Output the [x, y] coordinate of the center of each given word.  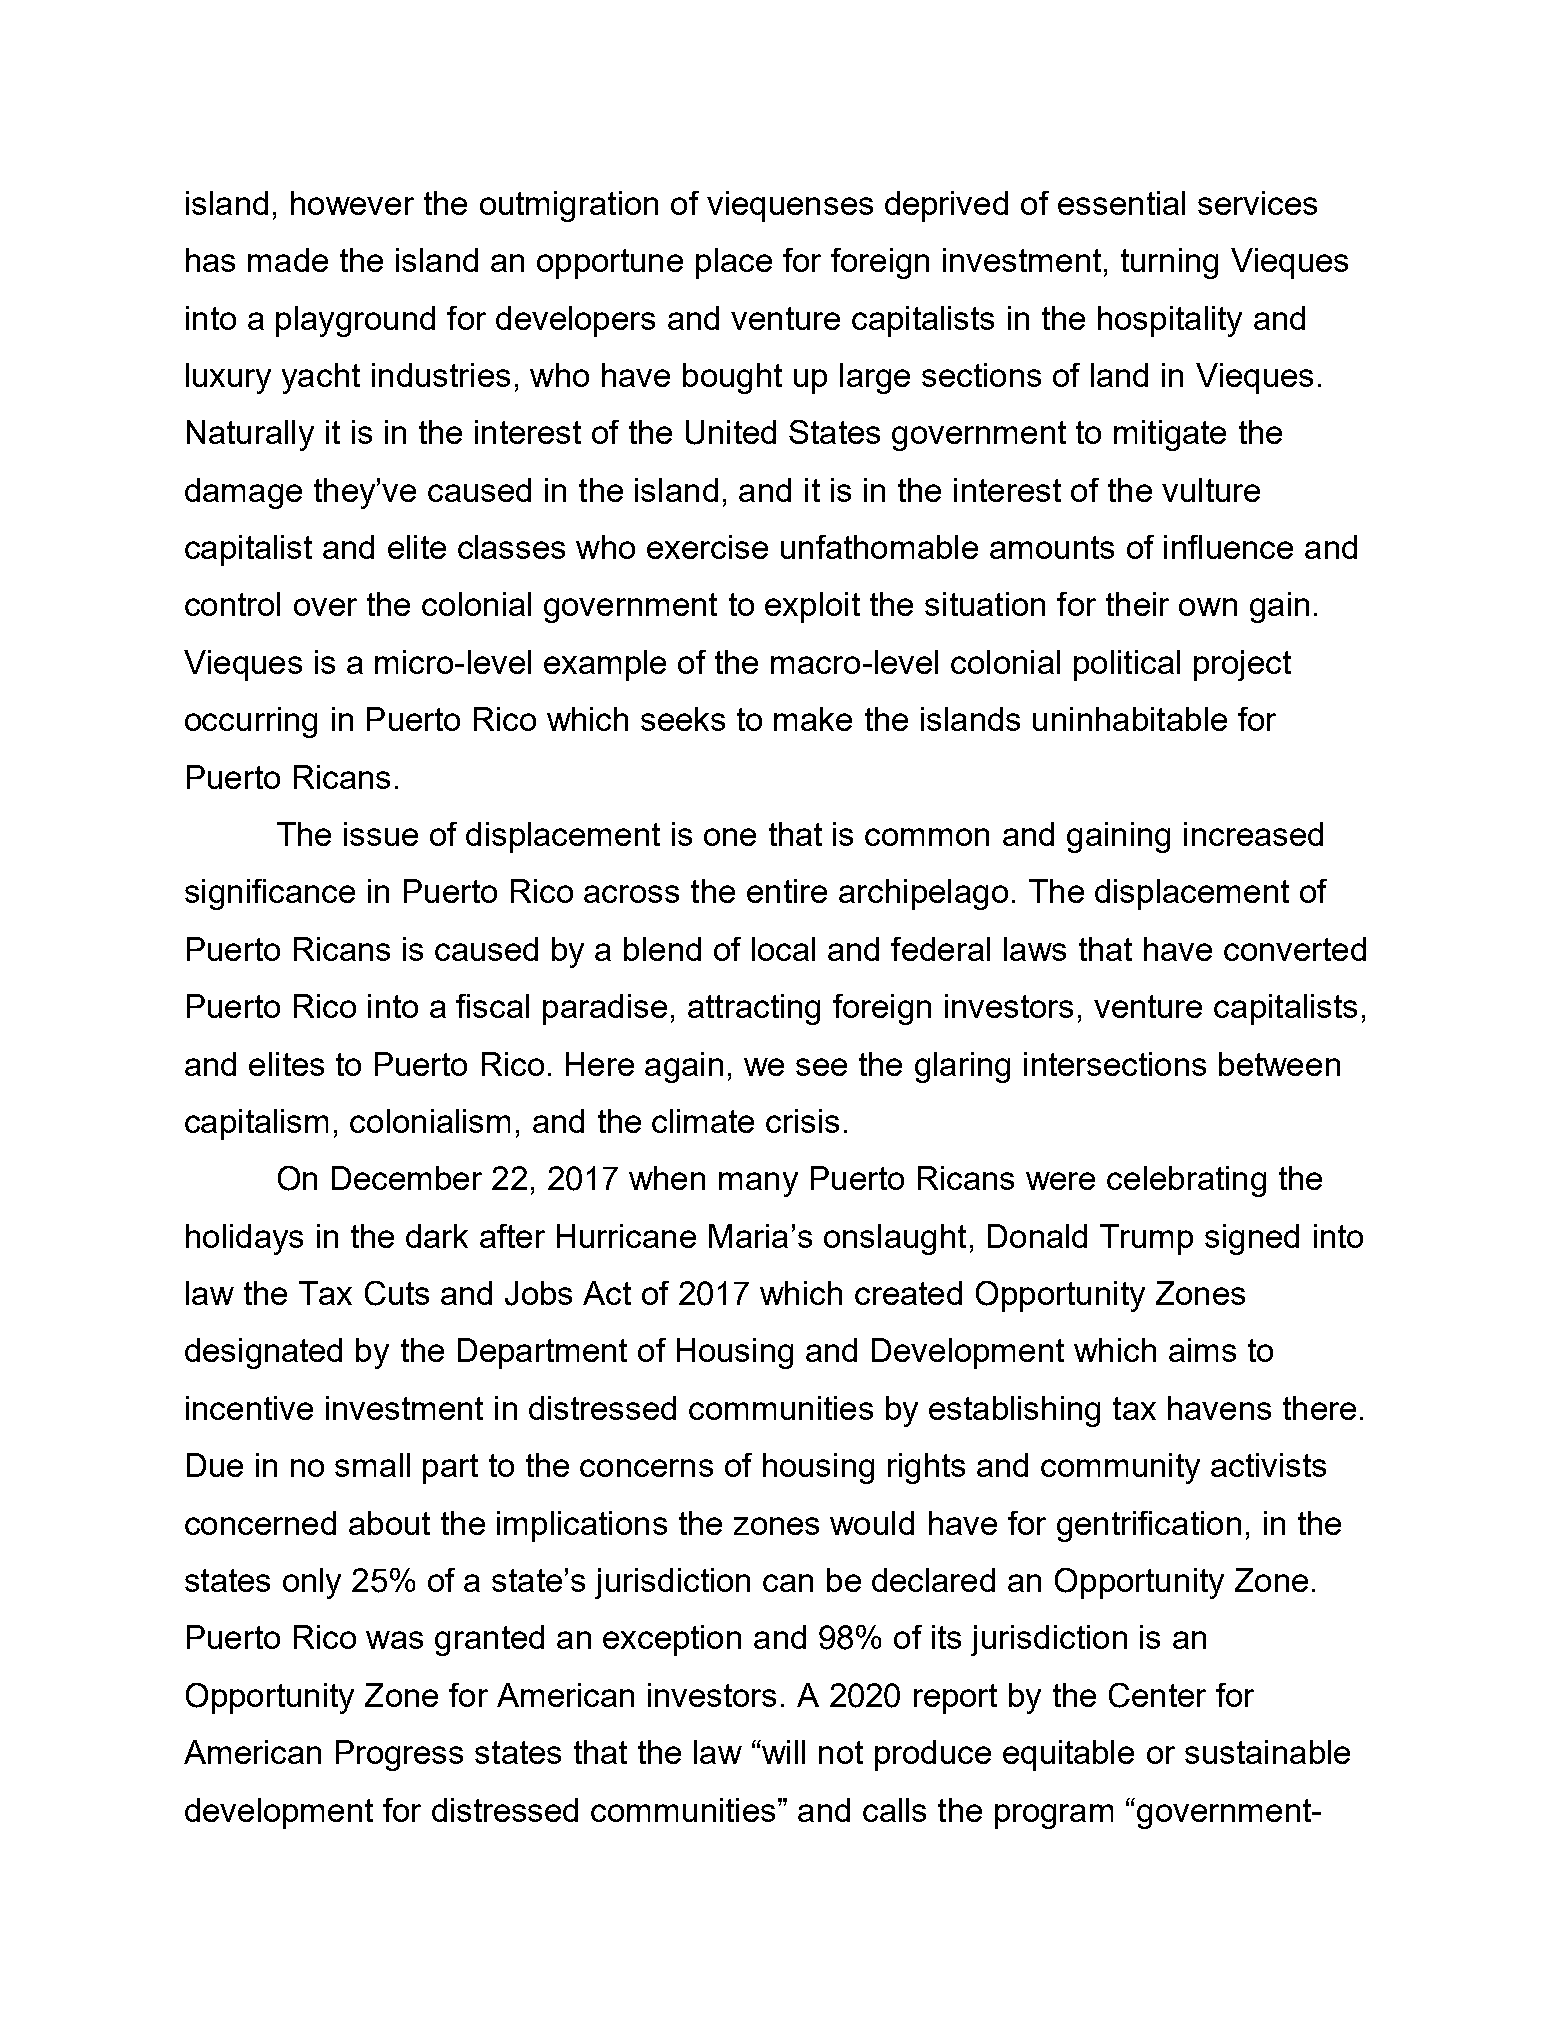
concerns [646, 1468]
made [288, 260]
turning [1169, 263]
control [232, 604]
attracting [754, 1009]
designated [263, 1353]
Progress [399, 1755]
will [782, 1752]
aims [1202, 1350]
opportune [610, 264]
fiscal [492, 1006]
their [1137, 604]
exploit [812, 607]
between [1279, 1064]
